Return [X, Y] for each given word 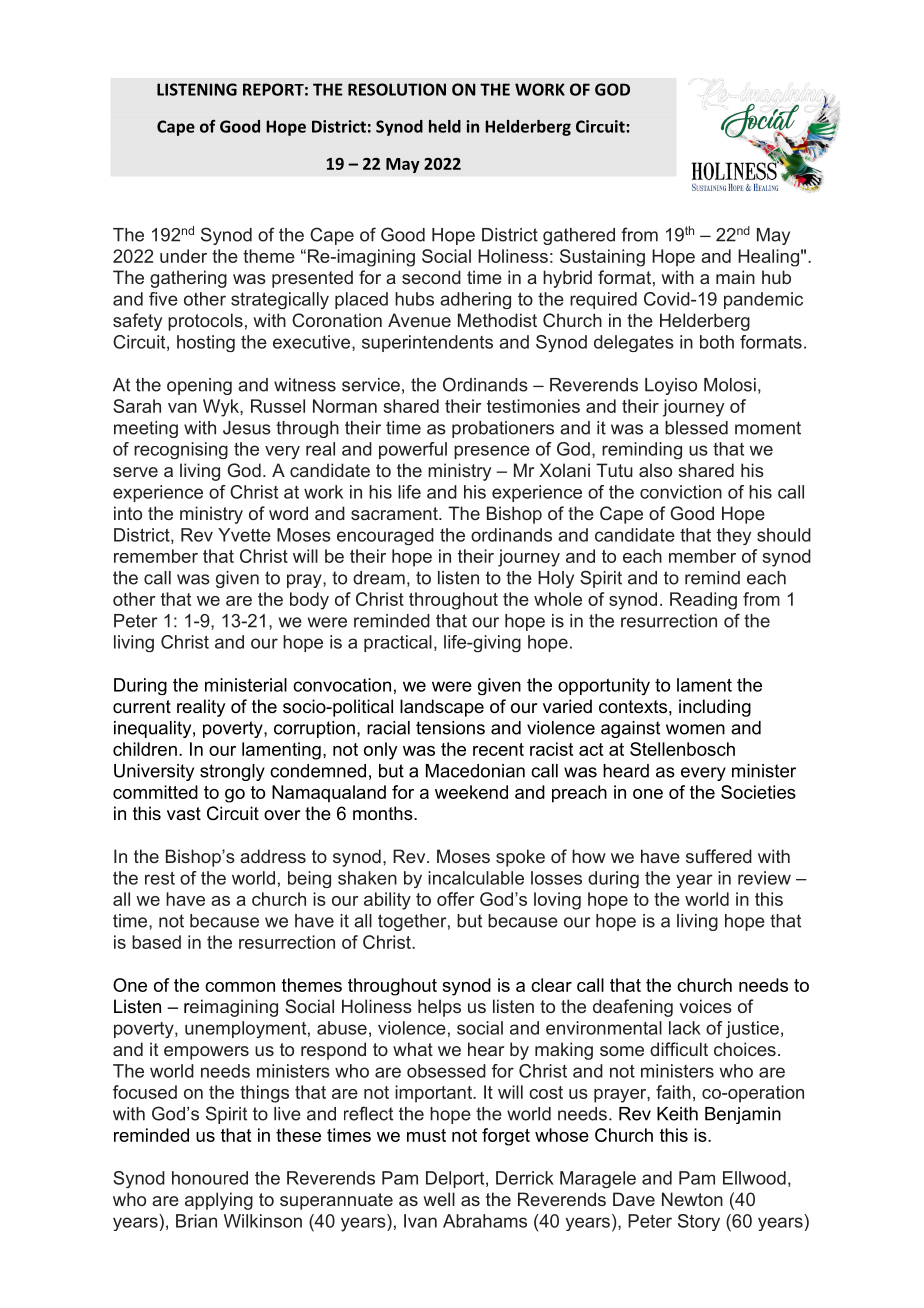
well [439, 1199]
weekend [471, 792]
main [735, 277]
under [183, 256]
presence [492, 452]
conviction [681, 492]
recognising [181, 450]
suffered [719, 856]
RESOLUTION [397, 89]
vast [184, 813]
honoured [210, 1178]
